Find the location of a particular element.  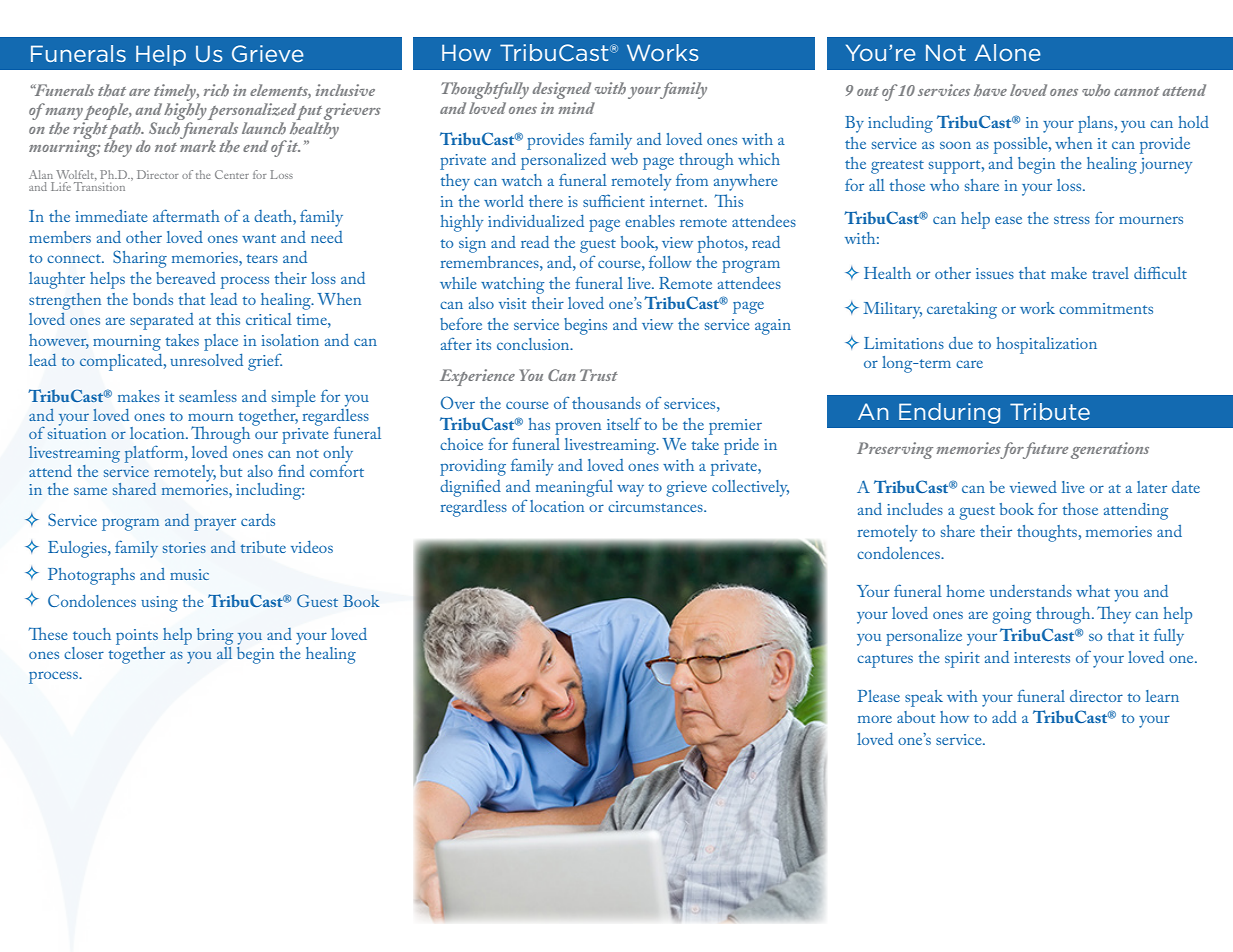

Trust is located at coordinates (599, 375).
